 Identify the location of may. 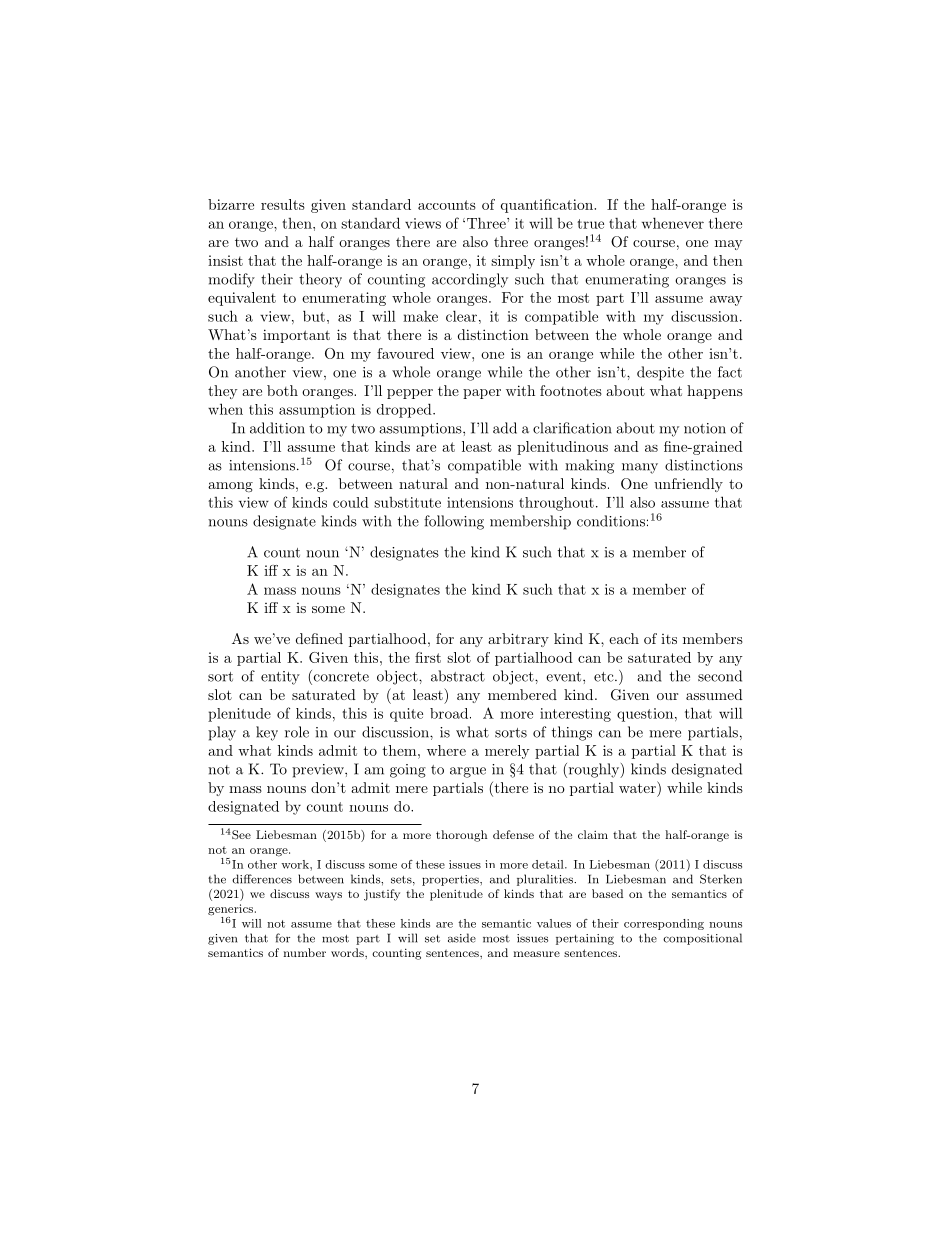
(729, 245).
